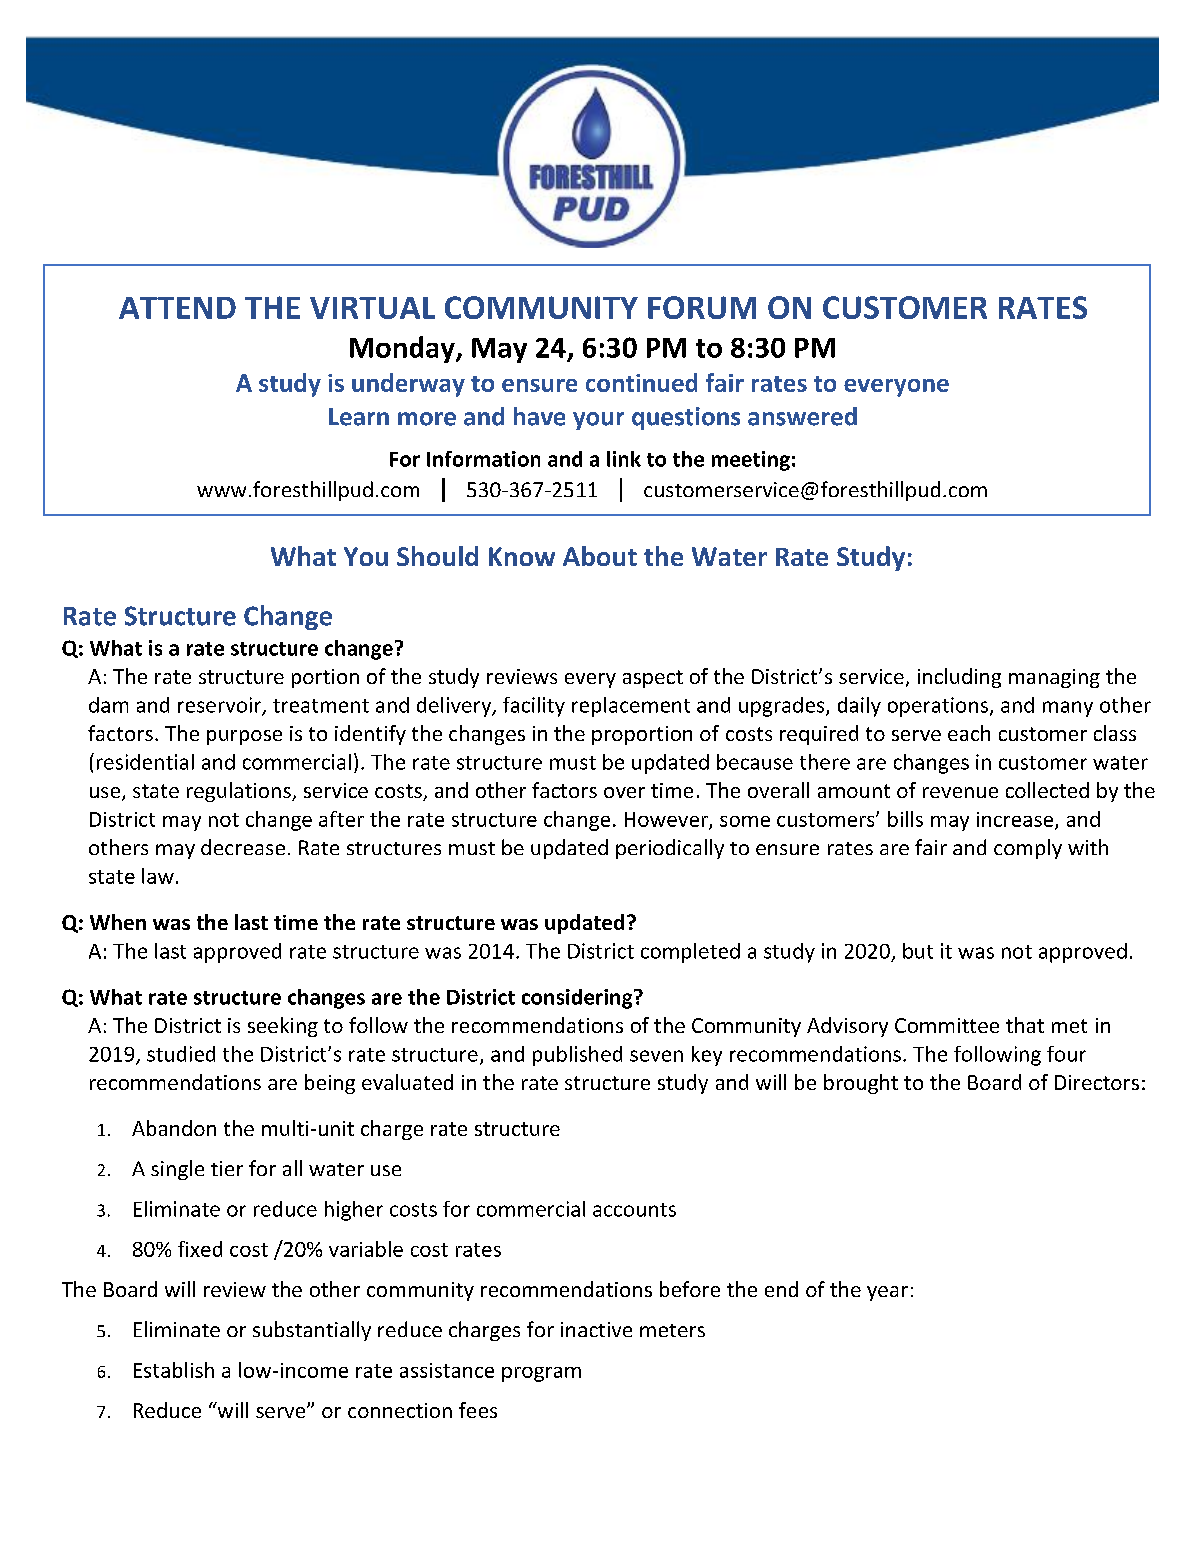  What do you see at coordinates (221, 706) in the image?
I see `reservoir` at bounding box center [221, 706].
